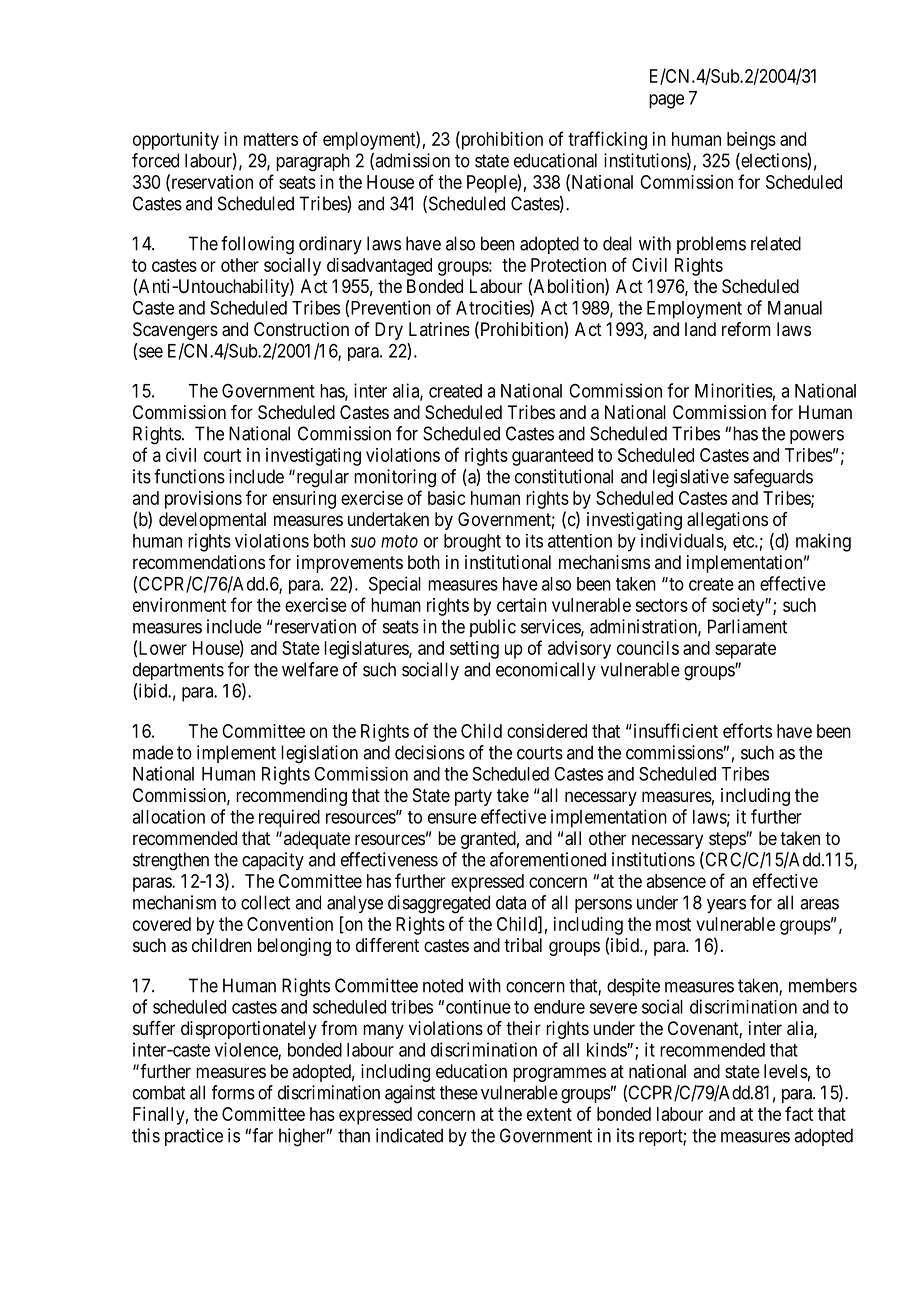  I want to click on efforts, so click(747, 730).
